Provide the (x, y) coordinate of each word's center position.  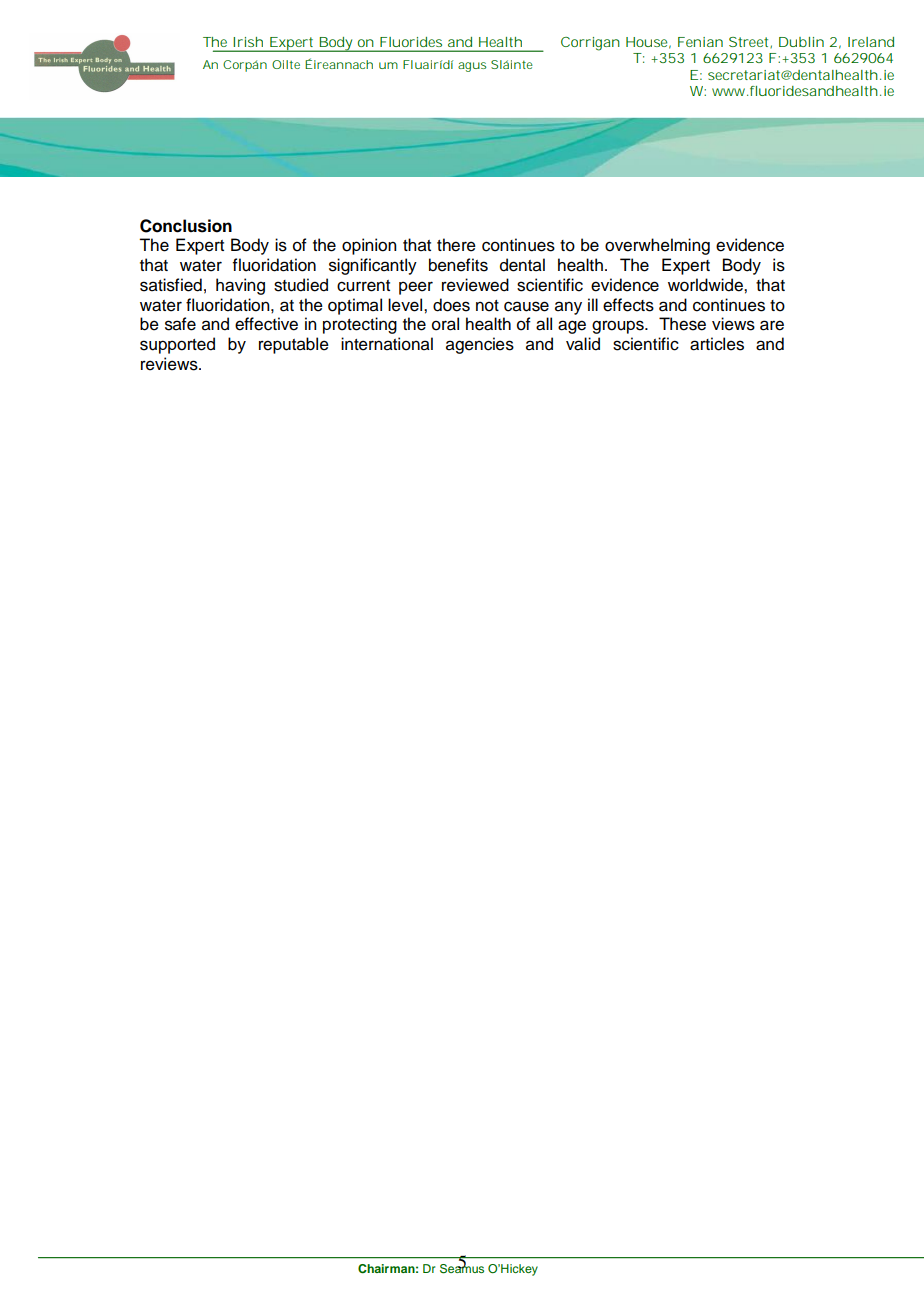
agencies (480, 345)
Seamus (462, 1267)
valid (583, 344)
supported (177, 345)
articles (717, 344)
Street (750, 42)
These (682, 324)
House (646, 42)
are (772, 325)
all (544, 324)
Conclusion (186, 226)
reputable (294, 345)
